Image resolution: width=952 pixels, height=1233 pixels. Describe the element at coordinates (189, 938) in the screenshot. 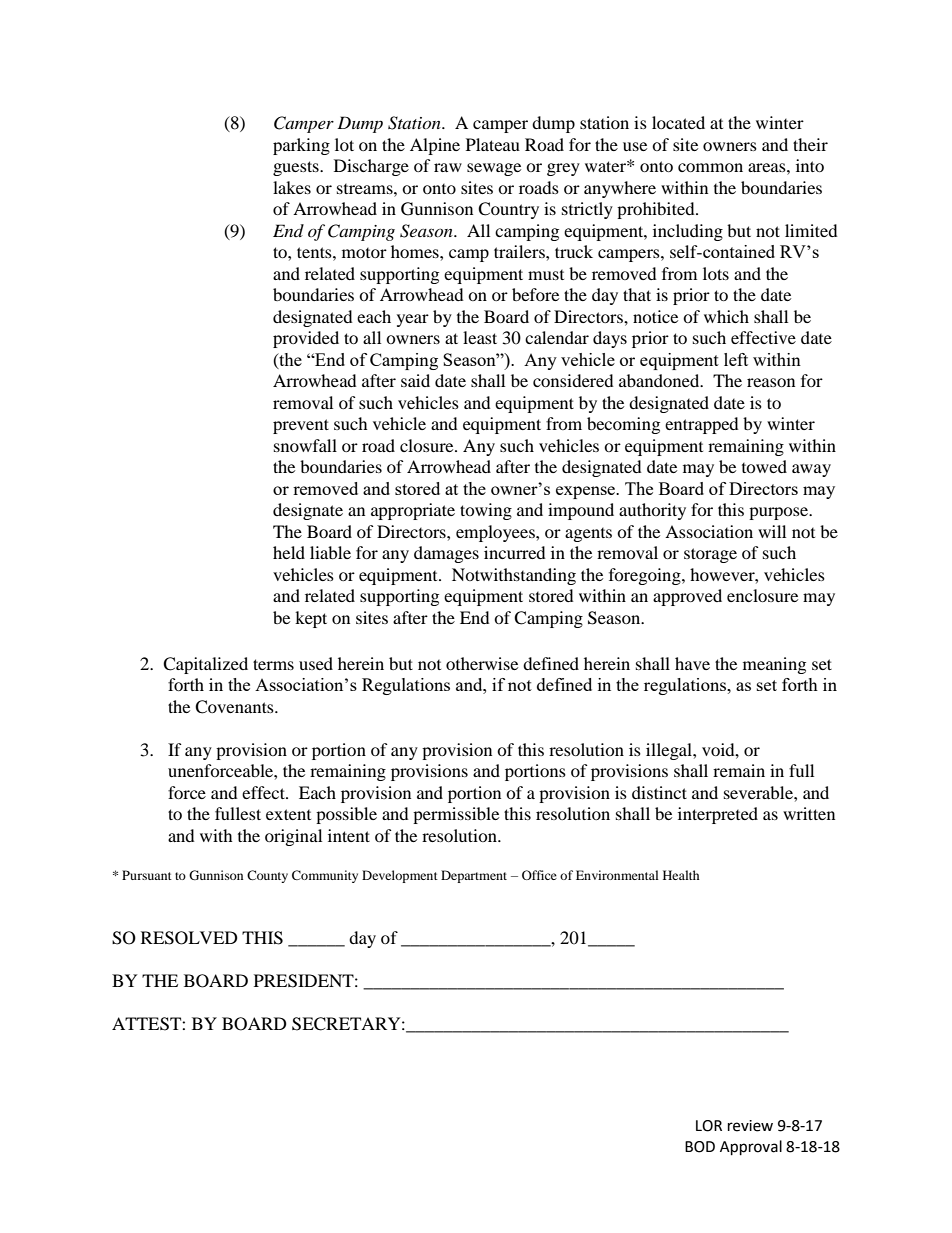

I see `RESOLVED` at that location.
